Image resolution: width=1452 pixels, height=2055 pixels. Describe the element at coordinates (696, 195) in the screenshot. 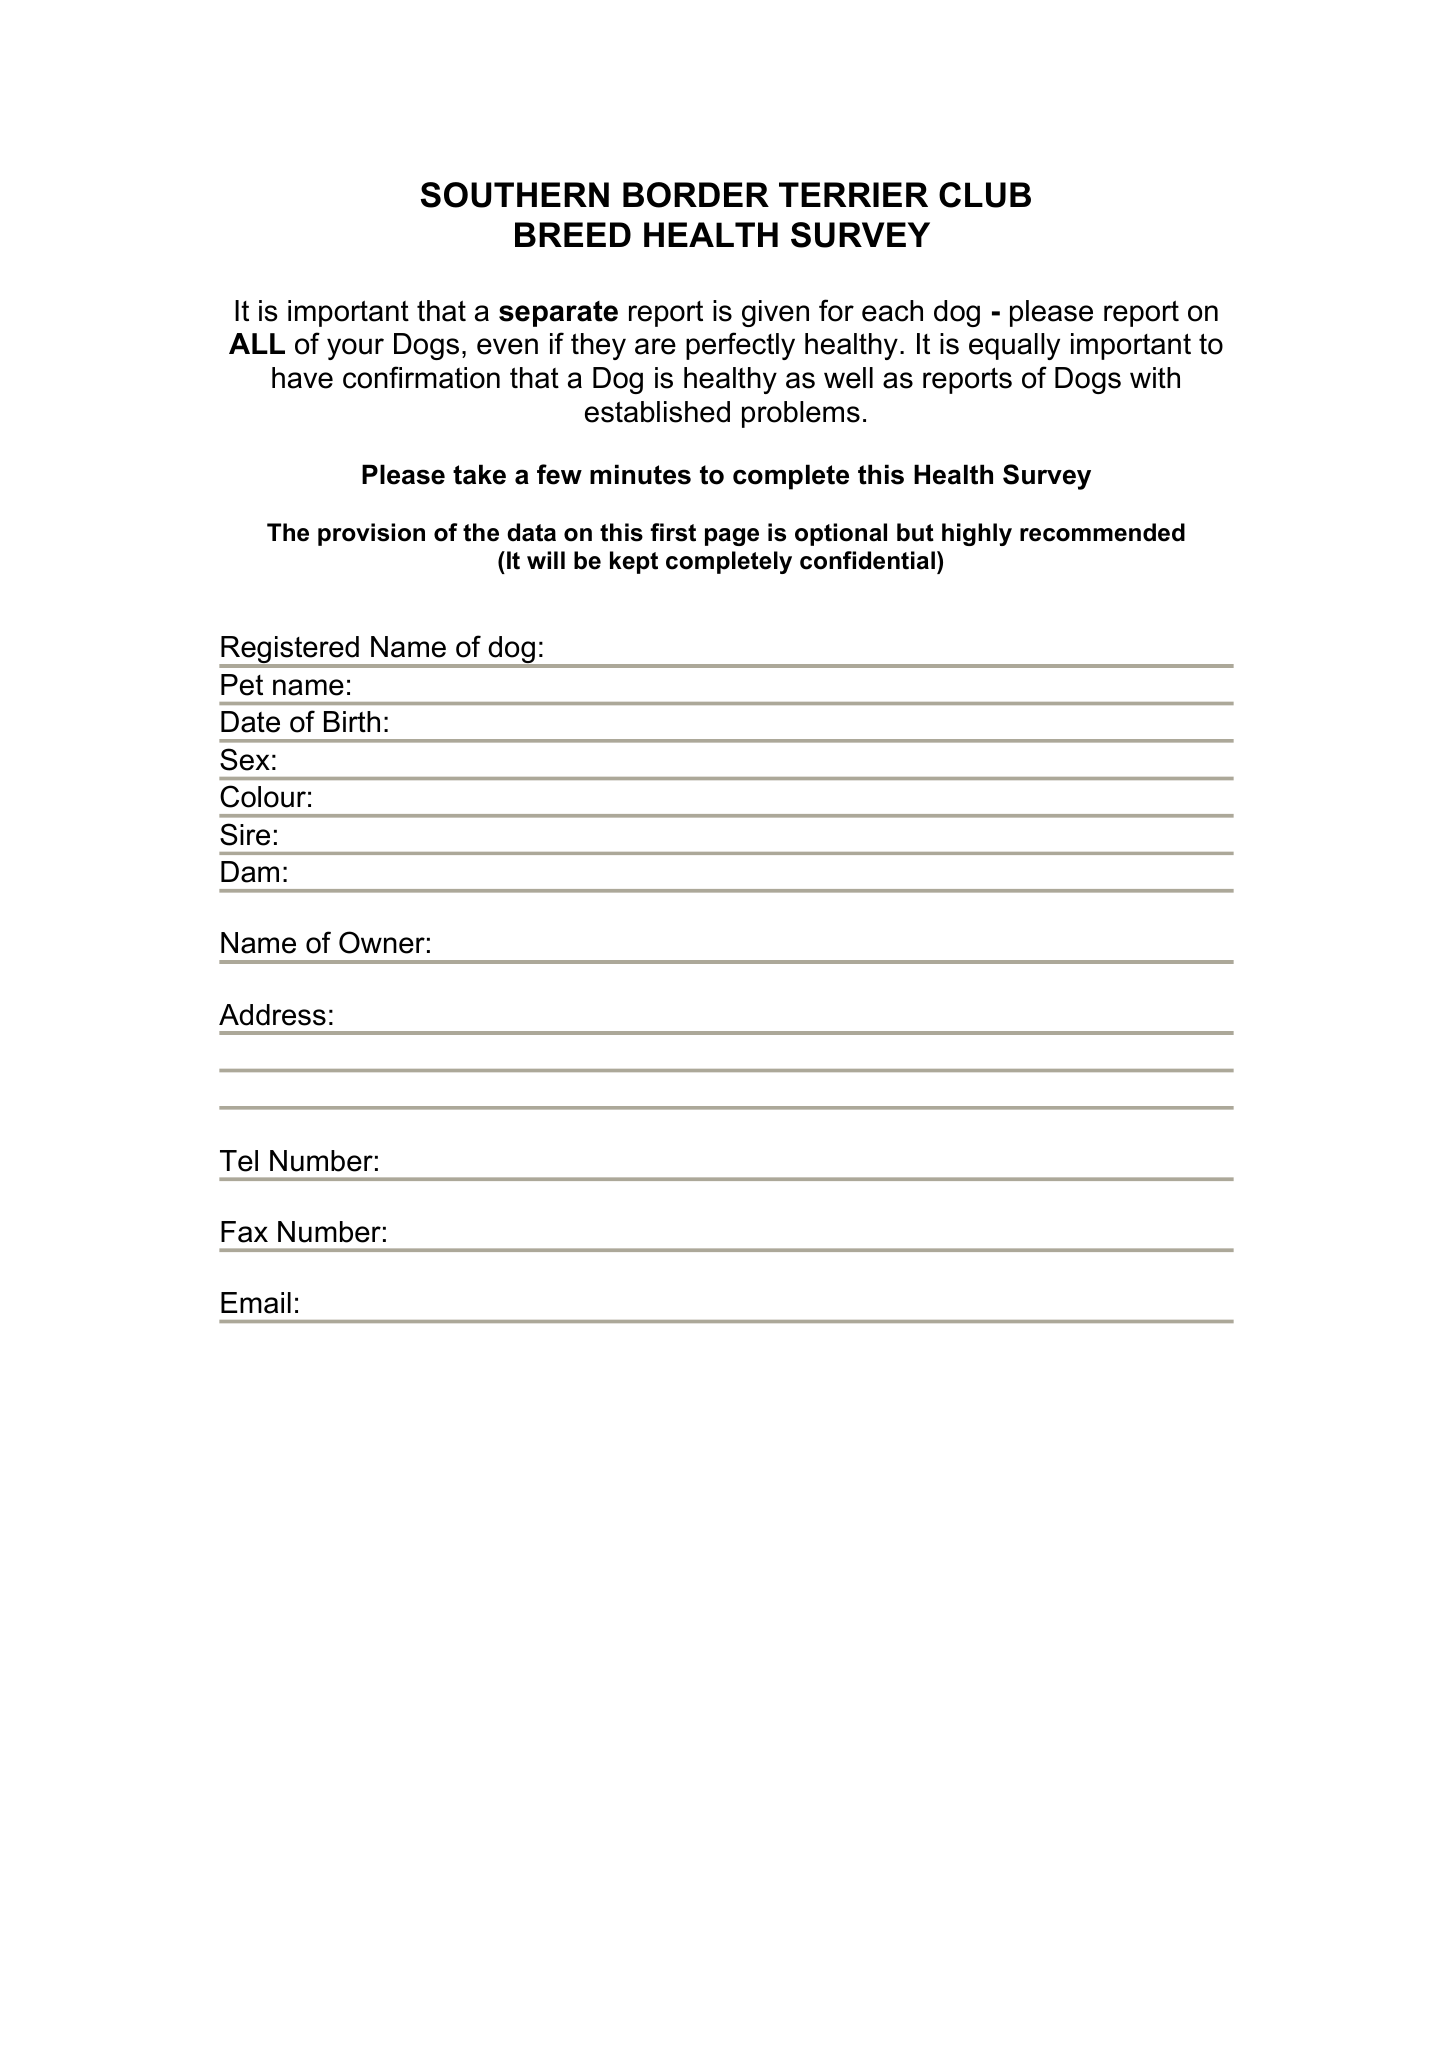

I see `BORDER` at that location.
